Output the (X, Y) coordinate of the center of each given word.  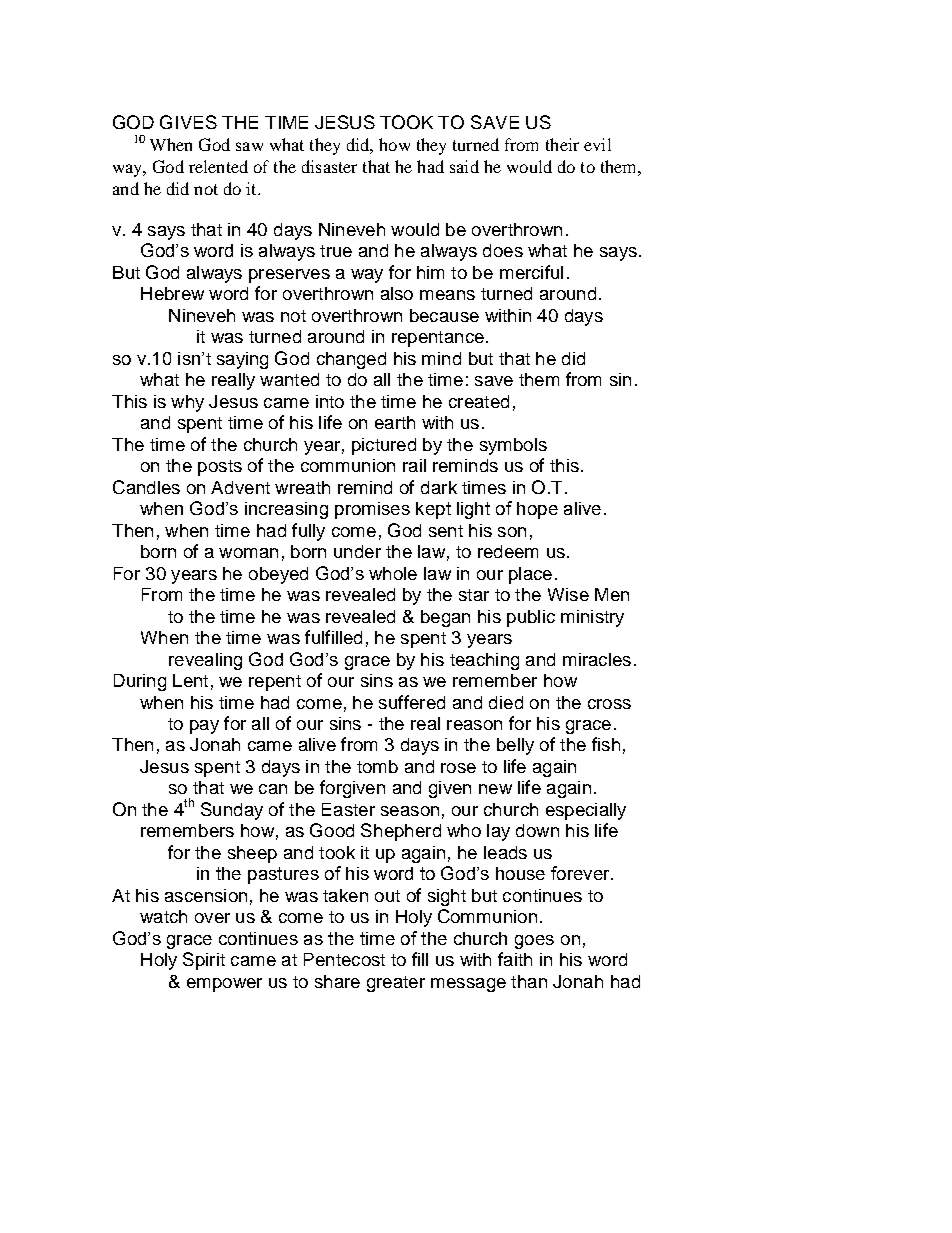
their (562, 144)
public (531, 618)
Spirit (204, 961)
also (397, 293)
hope (537, 510)
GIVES (188, 122)
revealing (205, 661)
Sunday (232, 811)
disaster (329, 166)
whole (393, 573)
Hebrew (172, 293)
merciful (531, 272)
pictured (384, 446)
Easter (348, 809)
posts (220, 468)
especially (586, 811)
